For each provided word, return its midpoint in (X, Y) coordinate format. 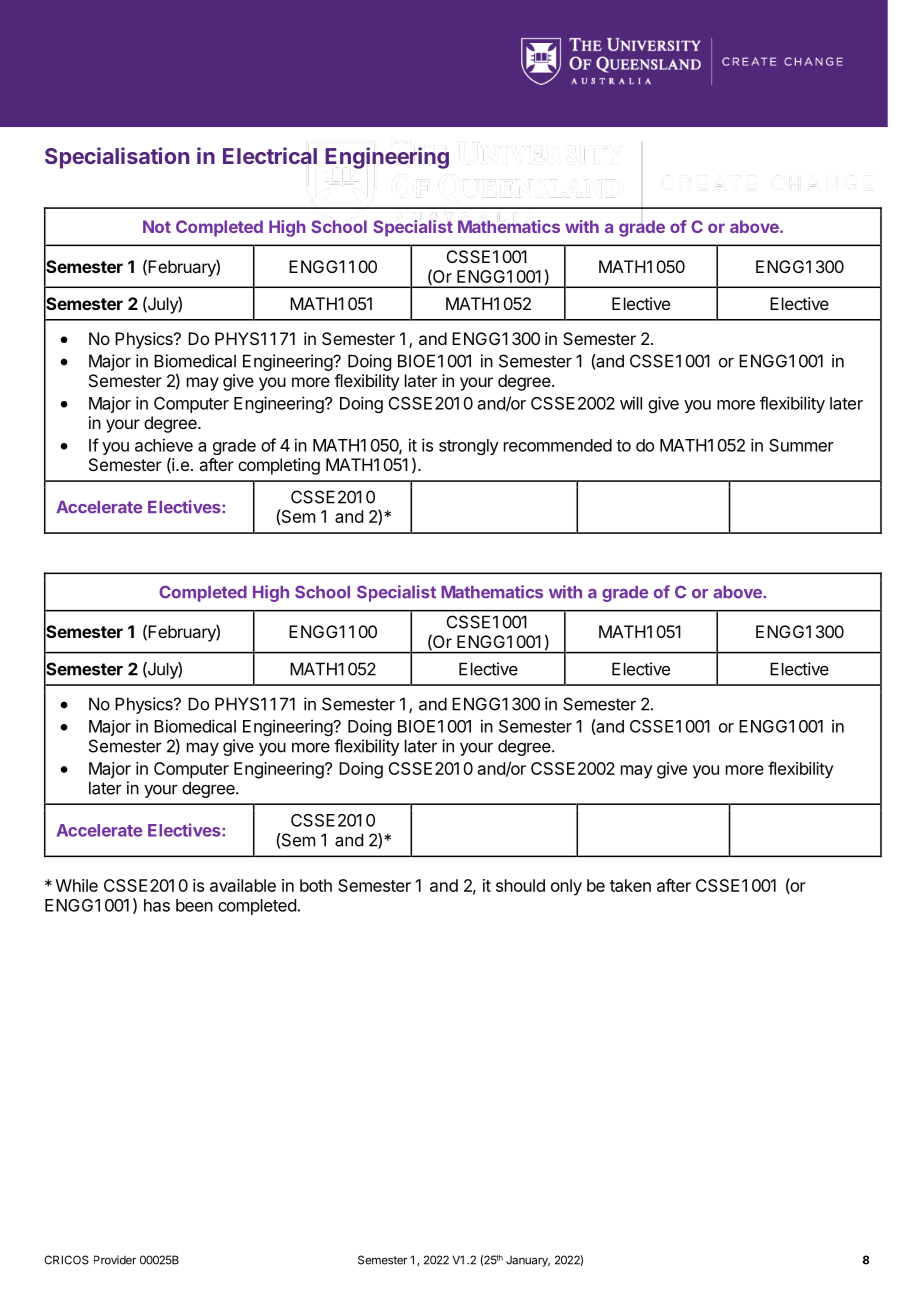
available (243, 885)
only (566, 887)
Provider (115, 1260)
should (520, 885)
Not (157, 226)
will (631, 403)
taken (630, 885)
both (316, 885)
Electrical (270, 155)
